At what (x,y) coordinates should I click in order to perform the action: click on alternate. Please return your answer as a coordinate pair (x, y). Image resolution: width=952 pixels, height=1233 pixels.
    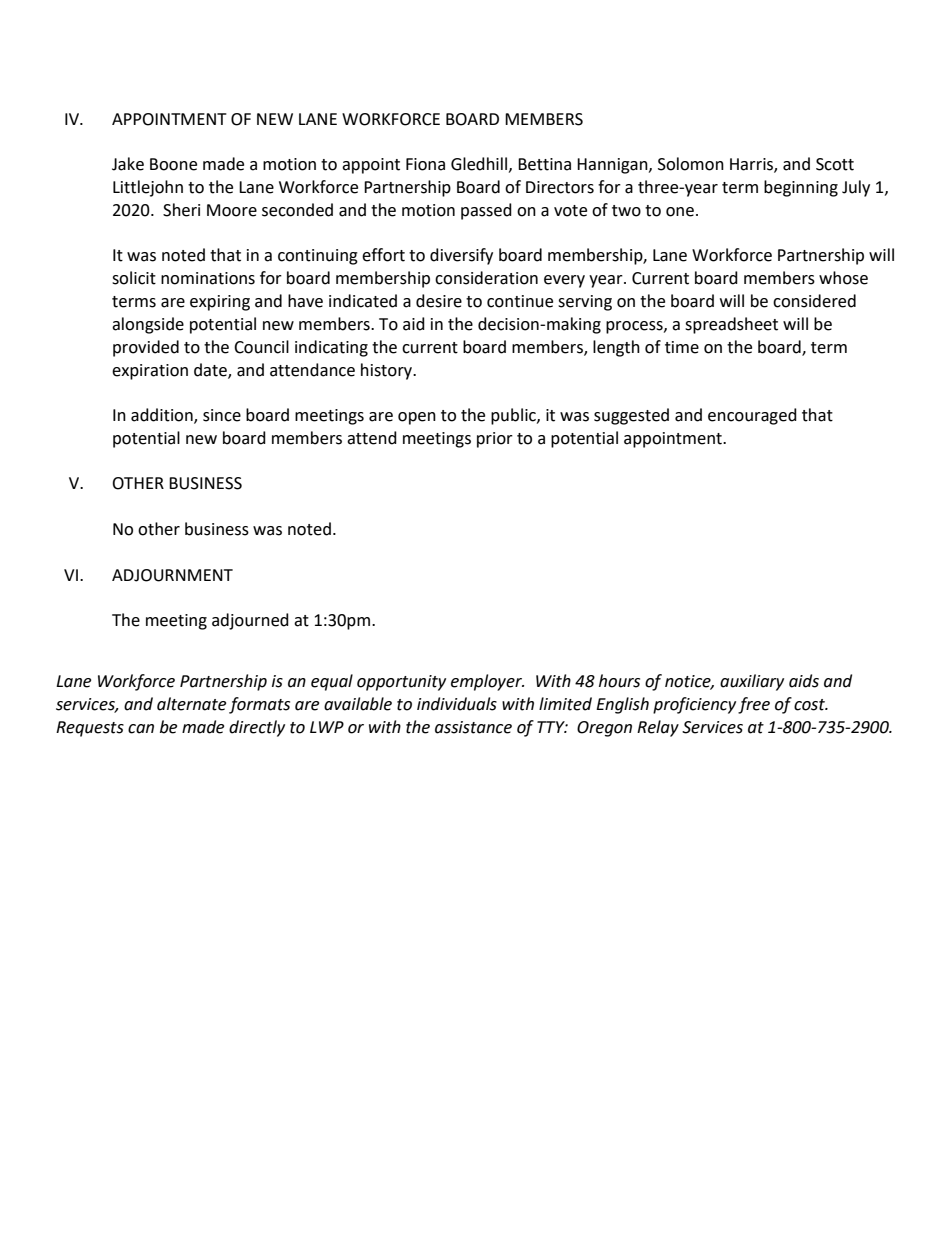
    Looking at the image, I should click on (191, 704).
